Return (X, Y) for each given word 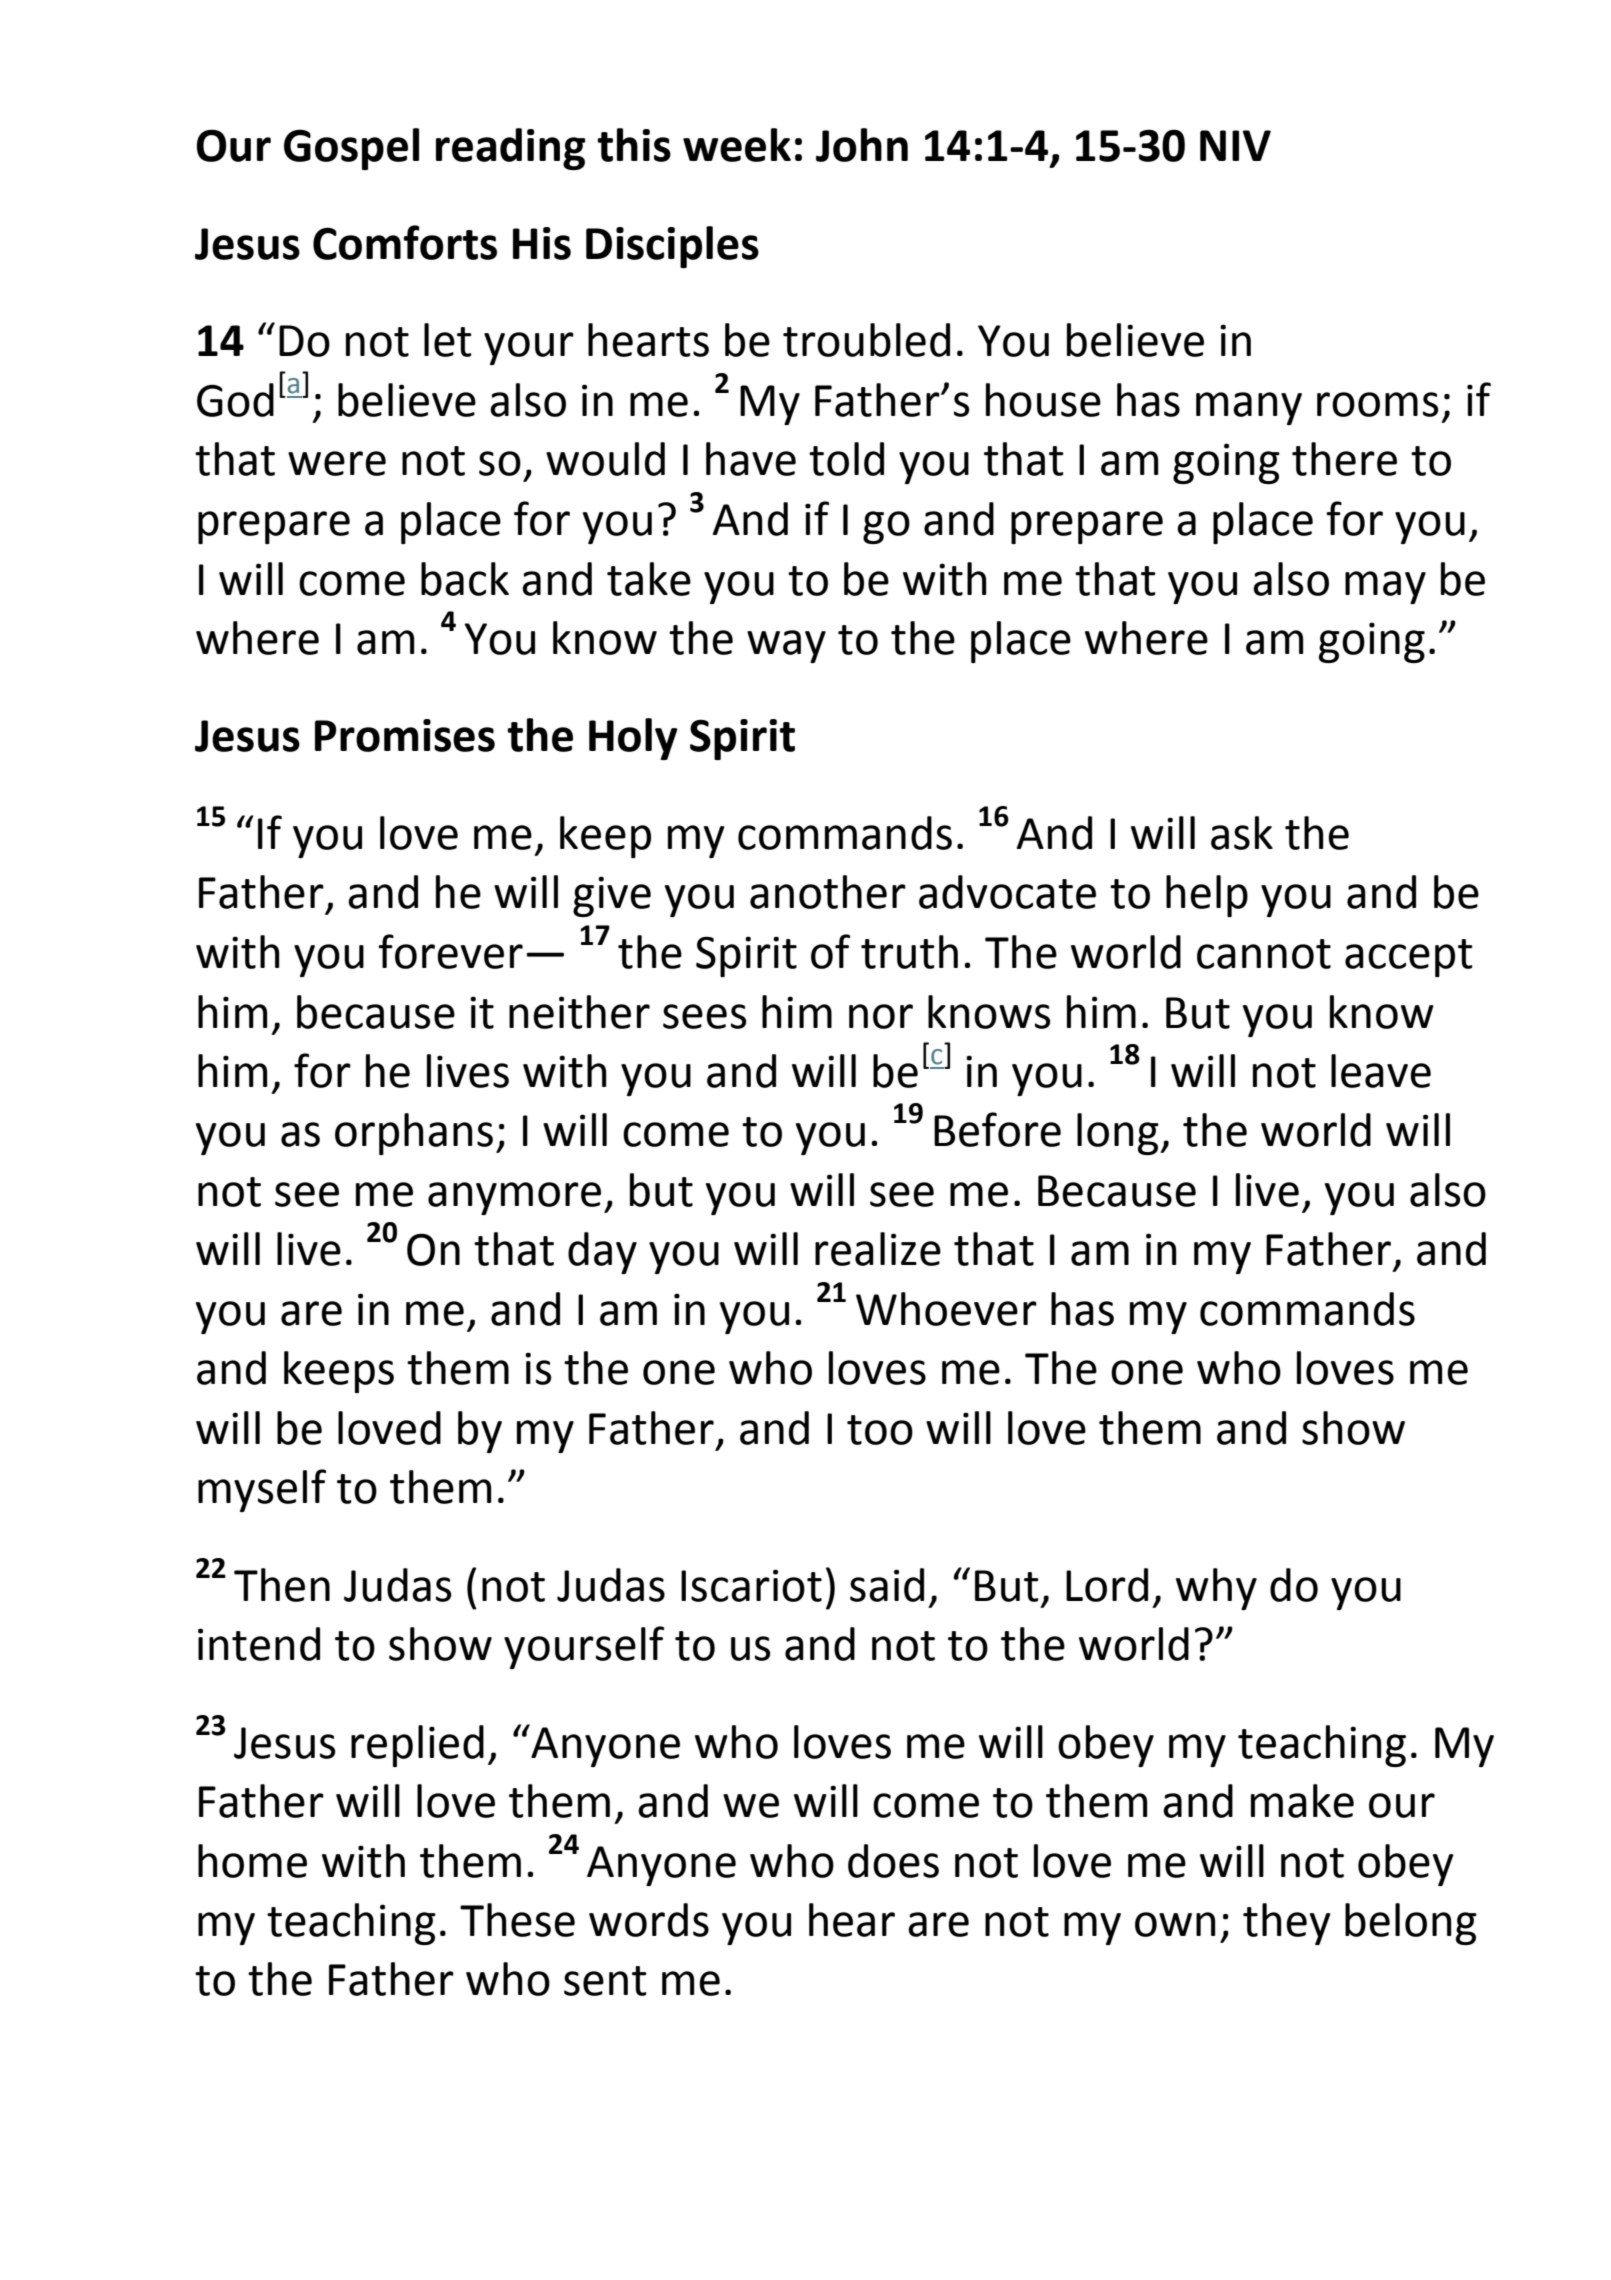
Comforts (405, 242)
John (862, 145)
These (517, 1920)
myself (262, 1490)
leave (1381, 1071)
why (1216, 1589)
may (1385, 587)
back (465, 579)
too (880, 1430)
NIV (1235, 145)
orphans (414, 1134)
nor (881, 1016)
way (786, 646)
